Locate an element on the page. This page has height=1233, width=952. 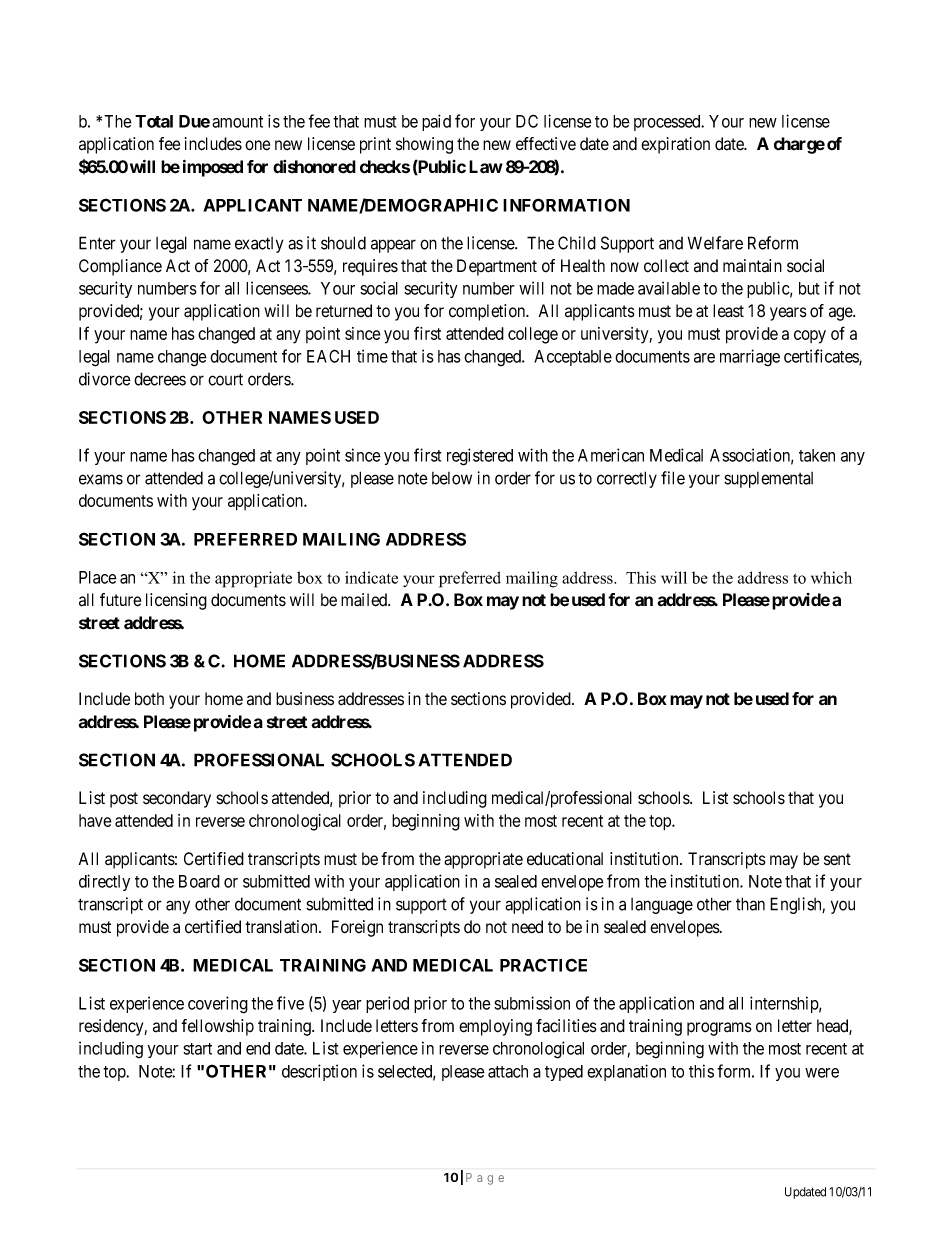
charge is located at coordinates (799, 145).
